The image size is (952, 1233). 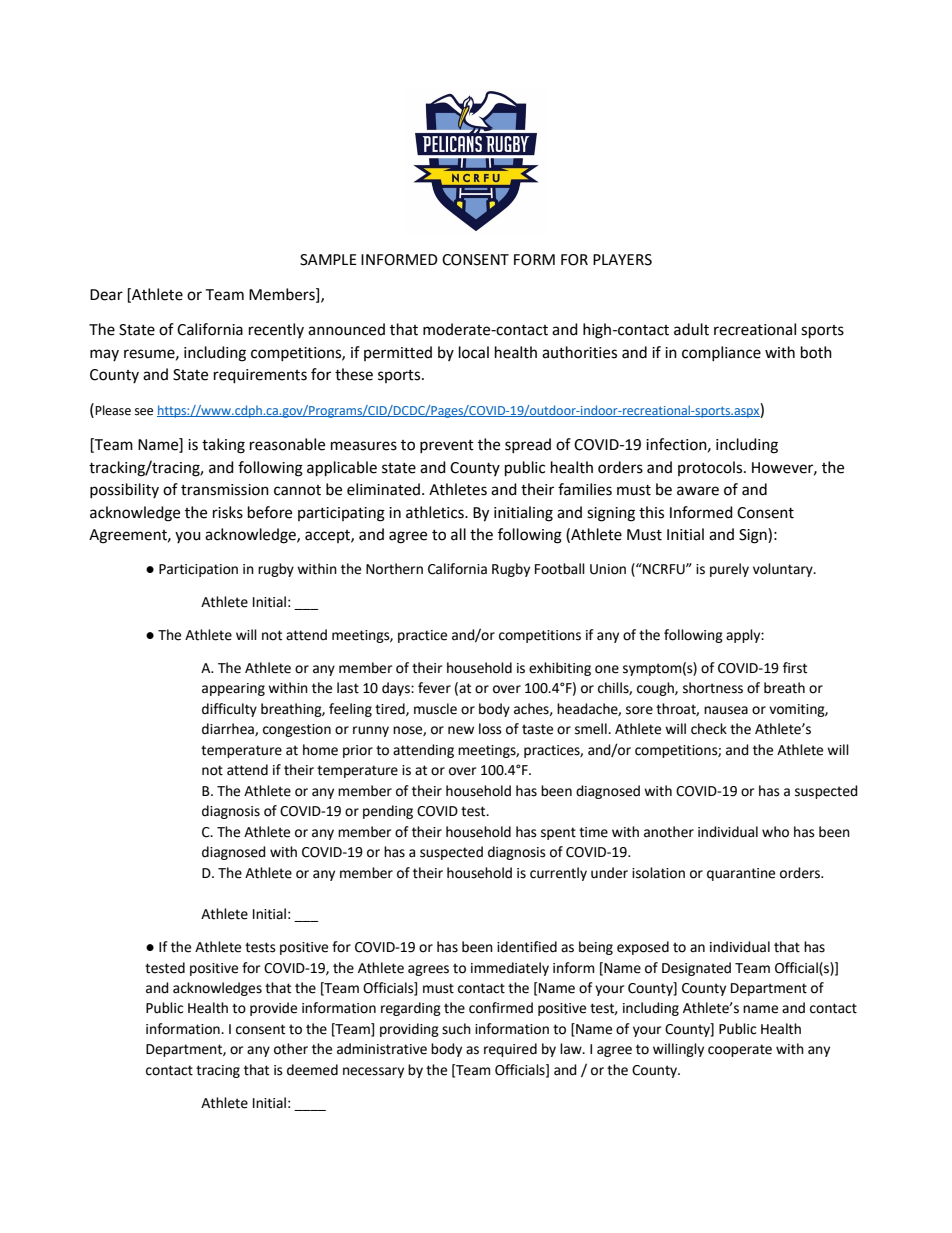 What do you see at coordinates (474, 352) in the screenshot?
I see `local` at bounding box center [474, 352].
